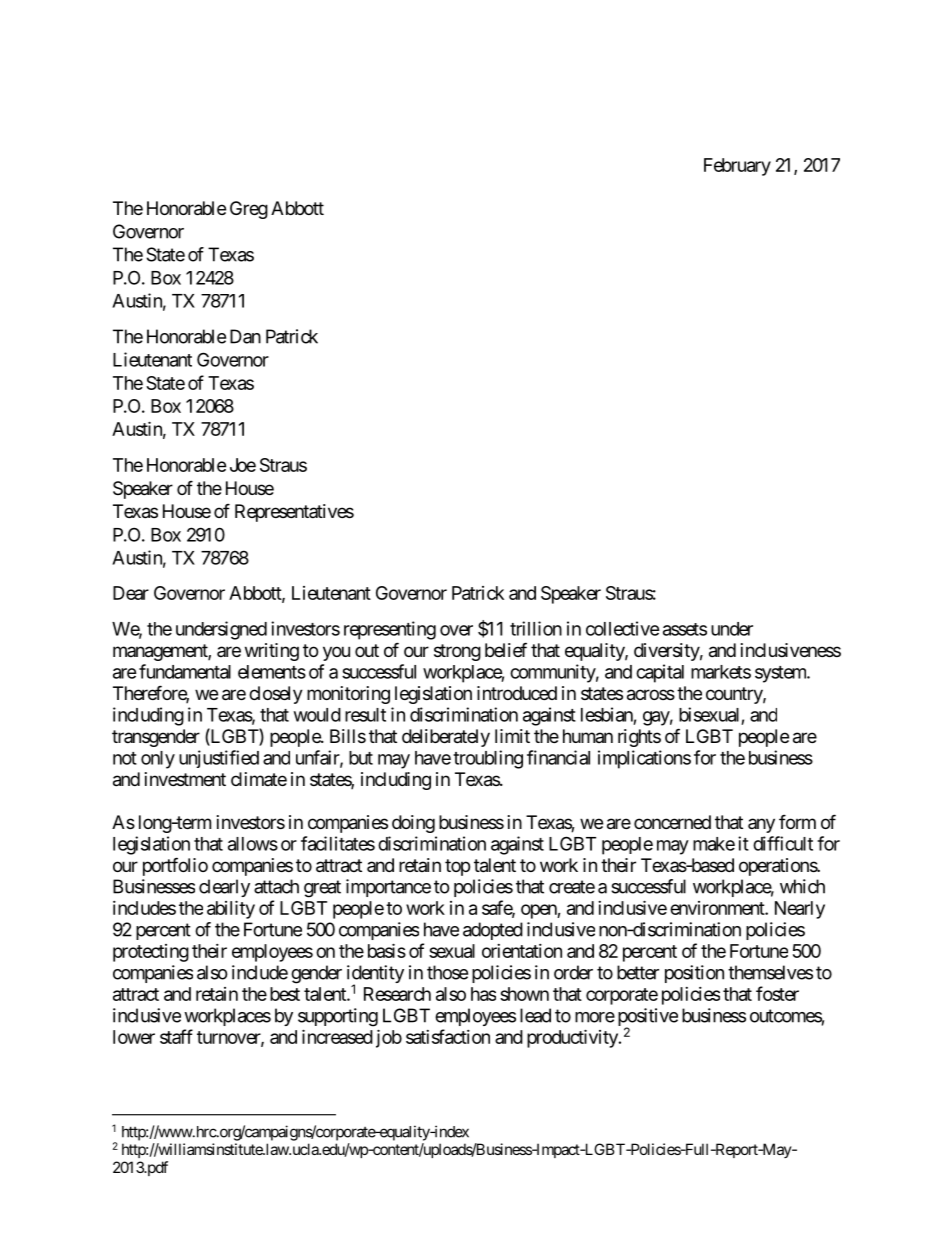 Image resolution: width=952 pixels, height=1233 pixels. What do you see at coordinates (536, 628) in the page?
I see `trillion` at bounding box center [536, 628].
